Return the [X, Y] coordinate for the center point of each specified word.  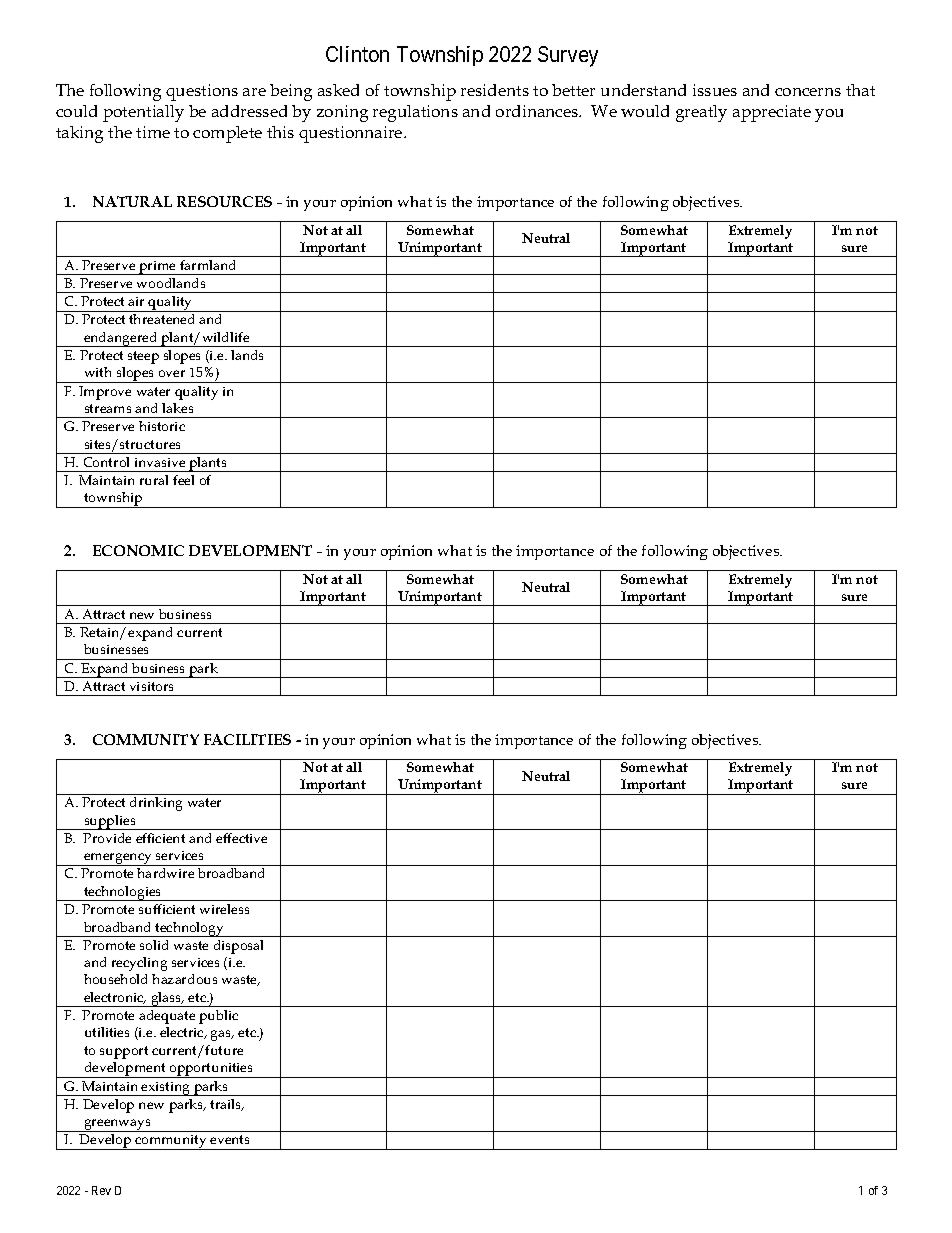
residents [495, 90]
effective [241, 838]
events [229, 1139]
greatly [701, 113]
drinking [156, 804]
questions [202, 92]
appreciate [772, 113]
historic [162, 426]
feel [183, 480]
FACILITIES [247, 739]
